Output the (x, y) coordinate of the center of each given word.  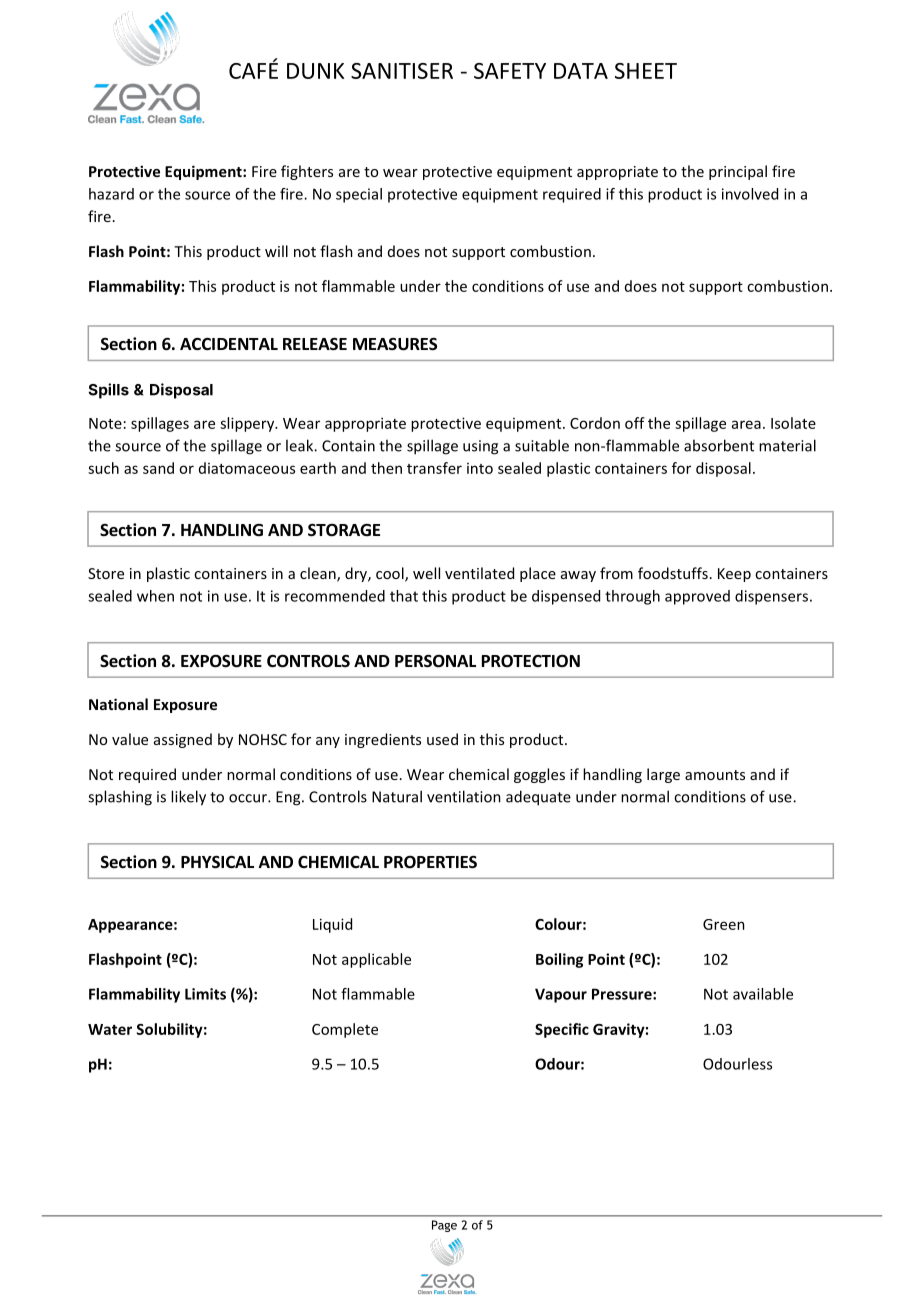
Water (110, 1029)
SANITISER (402, 71)
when (155, 596)
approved (697, 597)
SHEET (646, 71)
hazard (111, 194)
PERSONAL (435, 661)
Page (444, 1226)
